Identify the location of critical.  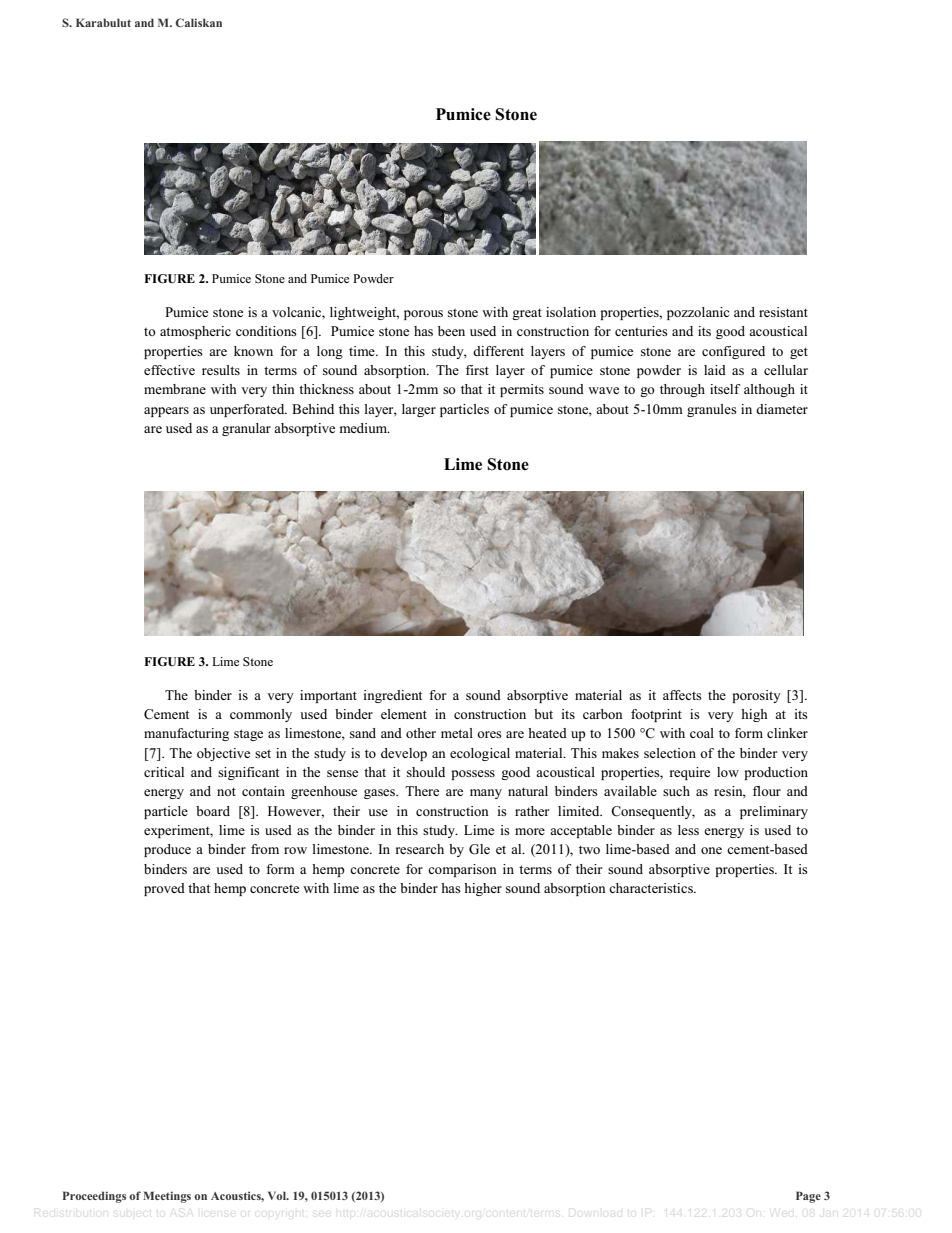
(164, 772).
